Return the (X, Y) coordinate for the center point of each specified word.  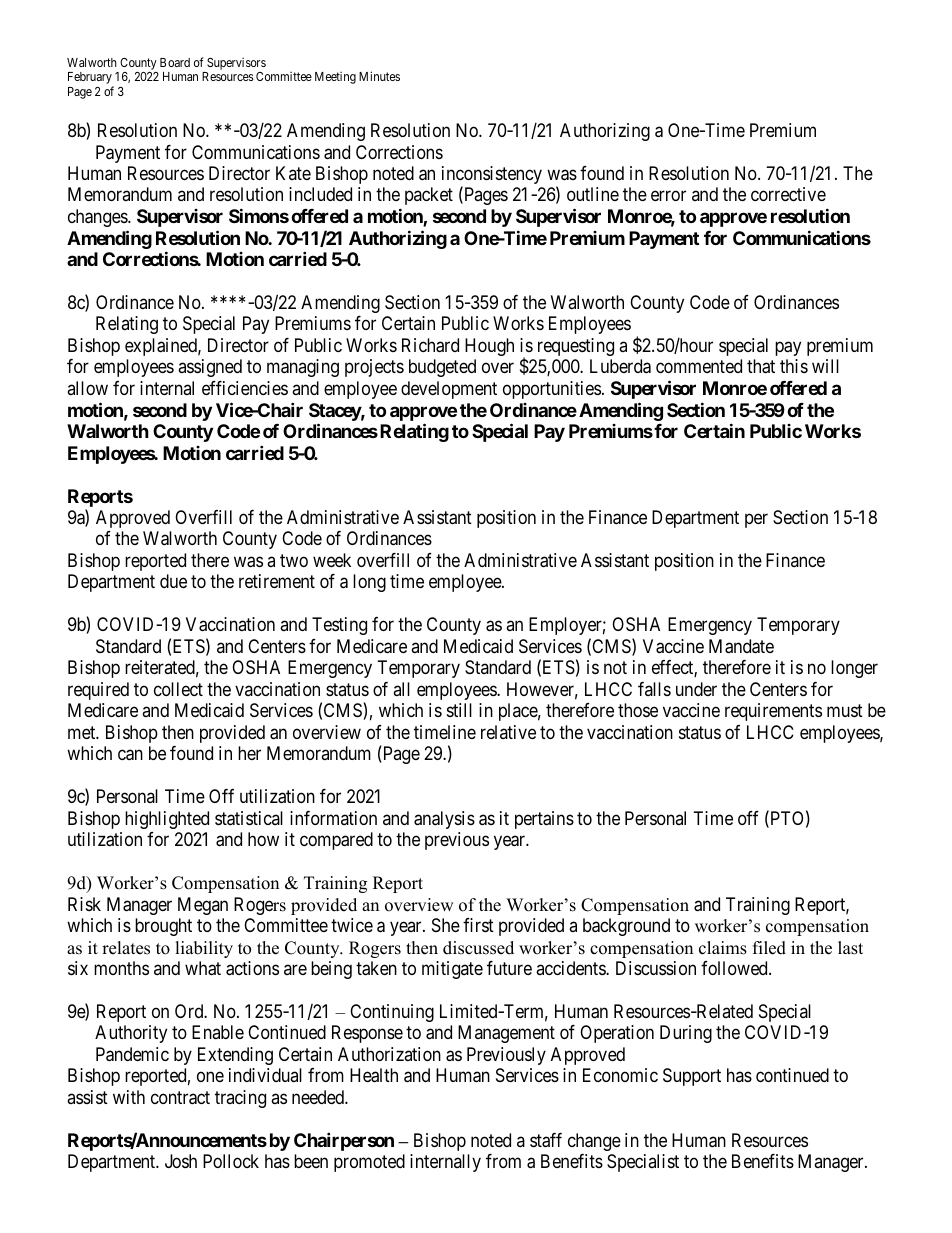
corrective (788, 194)
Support (692, 1077)
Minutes (379, 76)
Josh (181, 1161)
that (761, 366)
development (449, 390)
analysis (444, 820)
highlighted (167, 820)
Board (175, 62)
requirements (773, 712)
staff (546, 1140)
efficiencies (245, 388)
